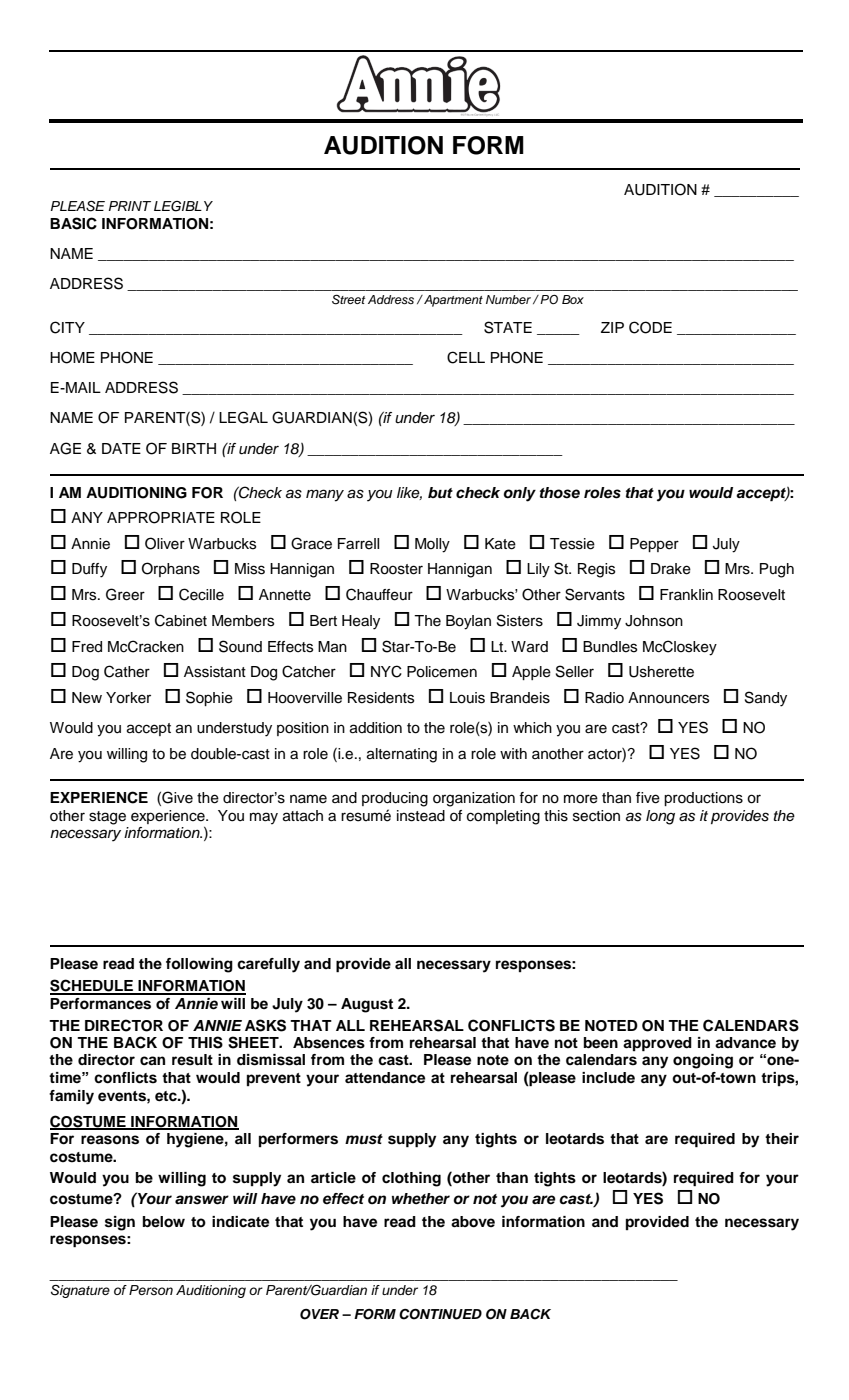 Image resolution: width=849 pixels, height=1400 pixels. What do you see at coordinates (703, 1061) in the screenshot?
I see `ongoing` at bounding box center [703, 1061].
